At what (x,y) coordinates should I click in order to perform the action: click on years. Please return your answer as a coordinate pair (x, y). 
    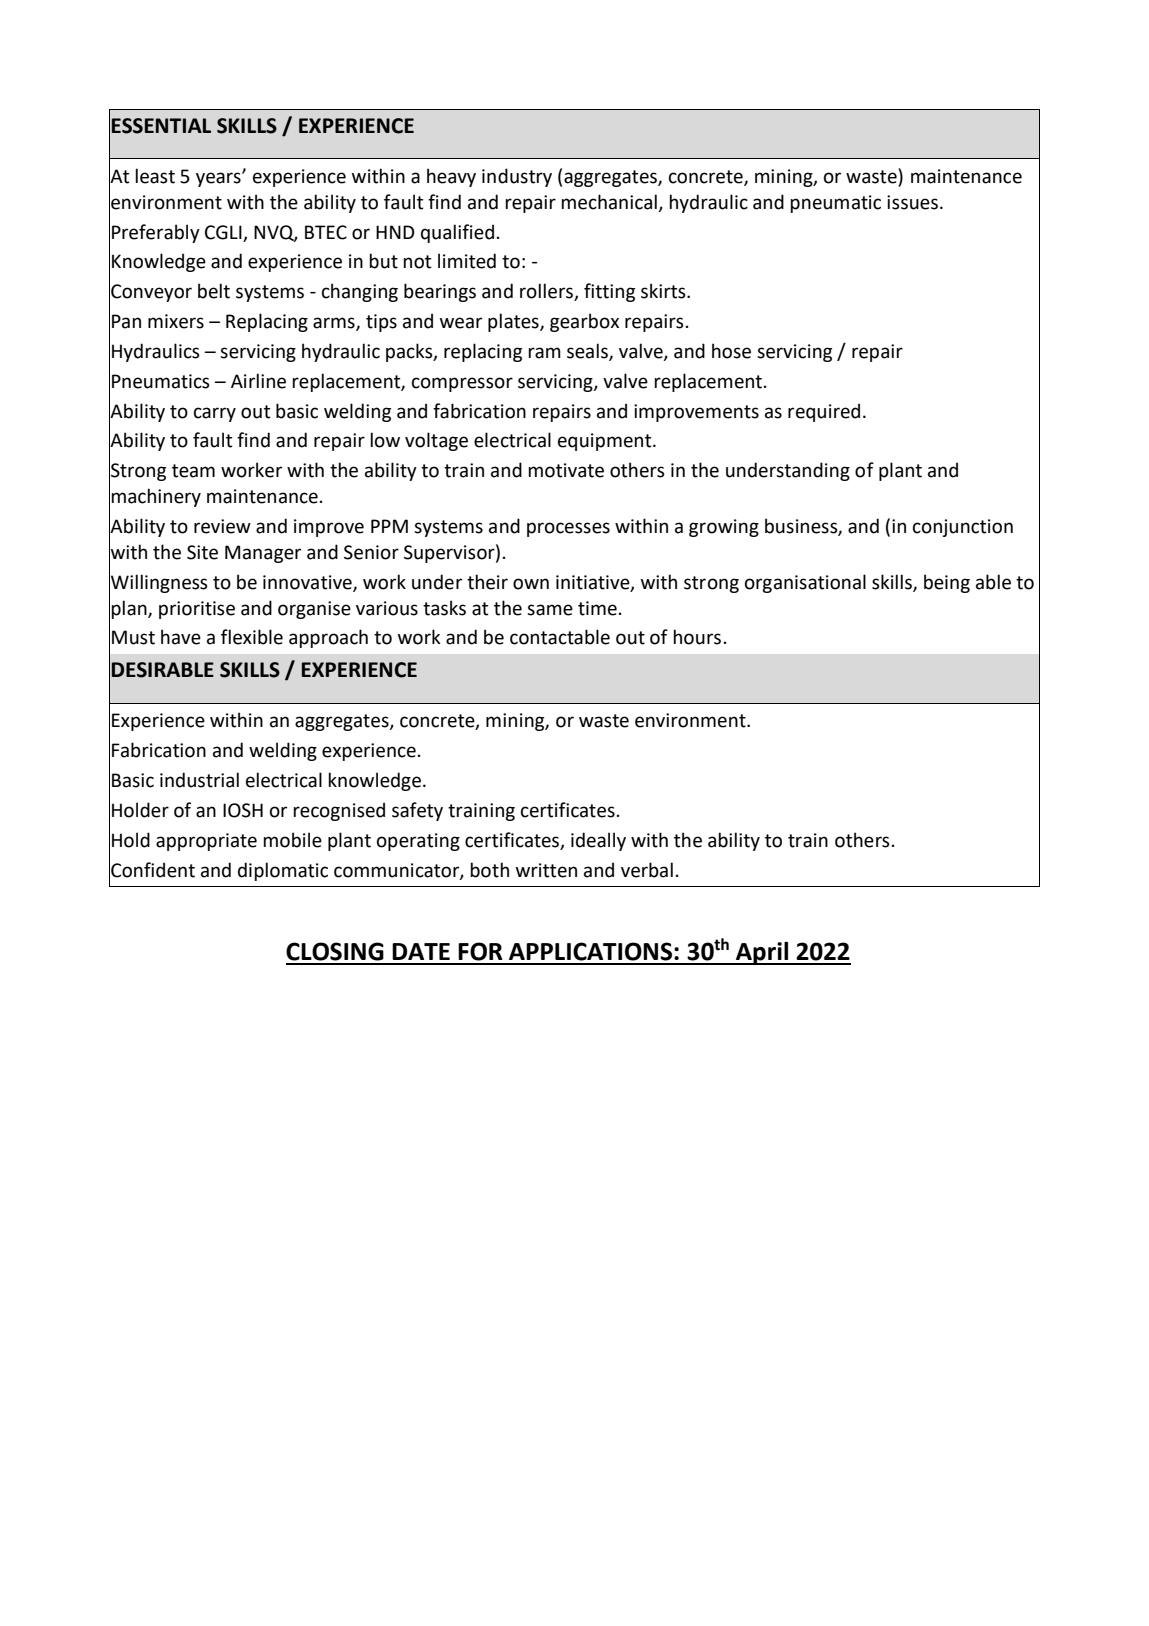
    Looking at the image, I should click on (219, 179).
